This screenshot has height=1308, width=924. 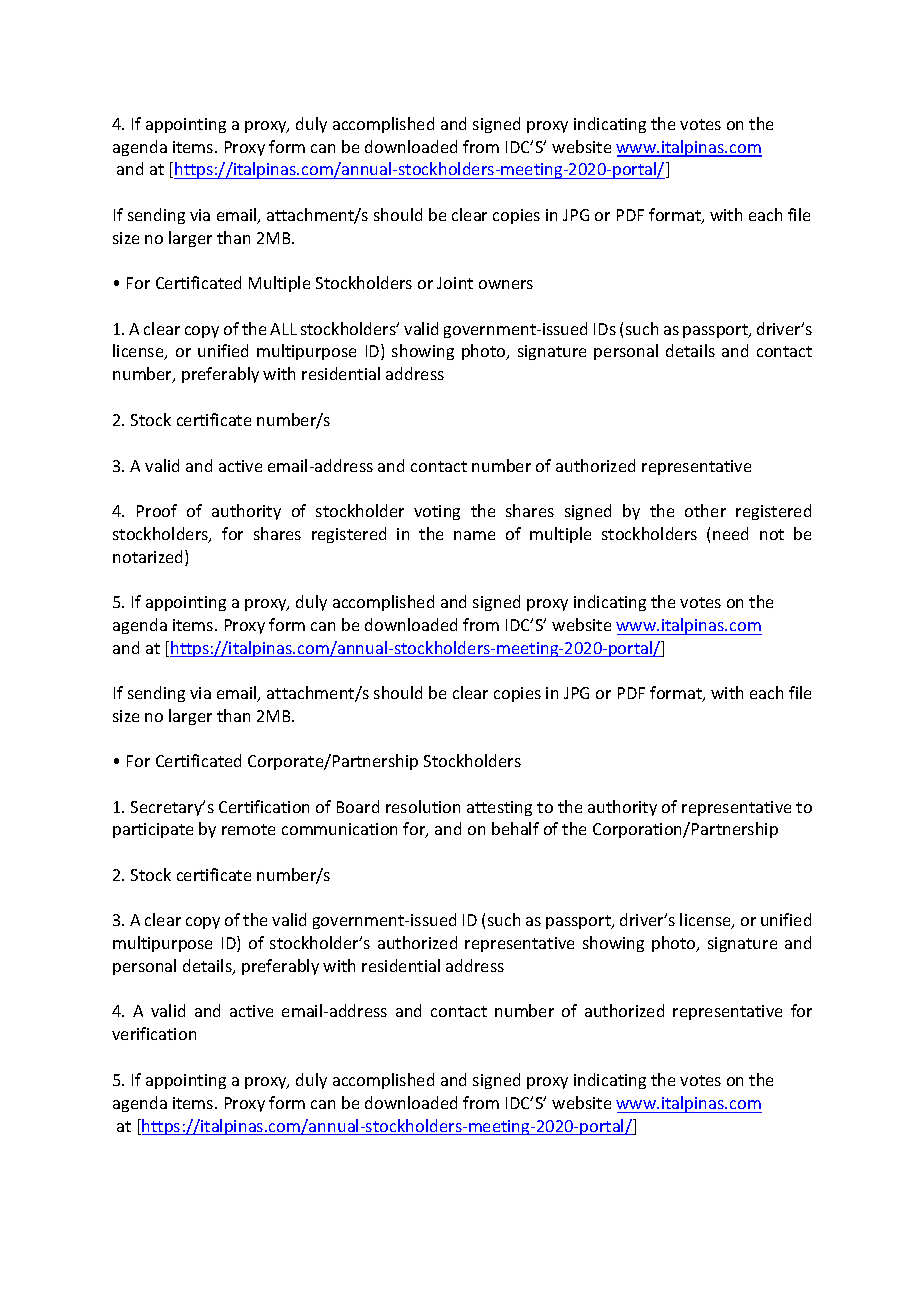 What do you see at coordinates (149, 558) in the screenshot?
I see `notarized` at bounding box center [149, 558].
